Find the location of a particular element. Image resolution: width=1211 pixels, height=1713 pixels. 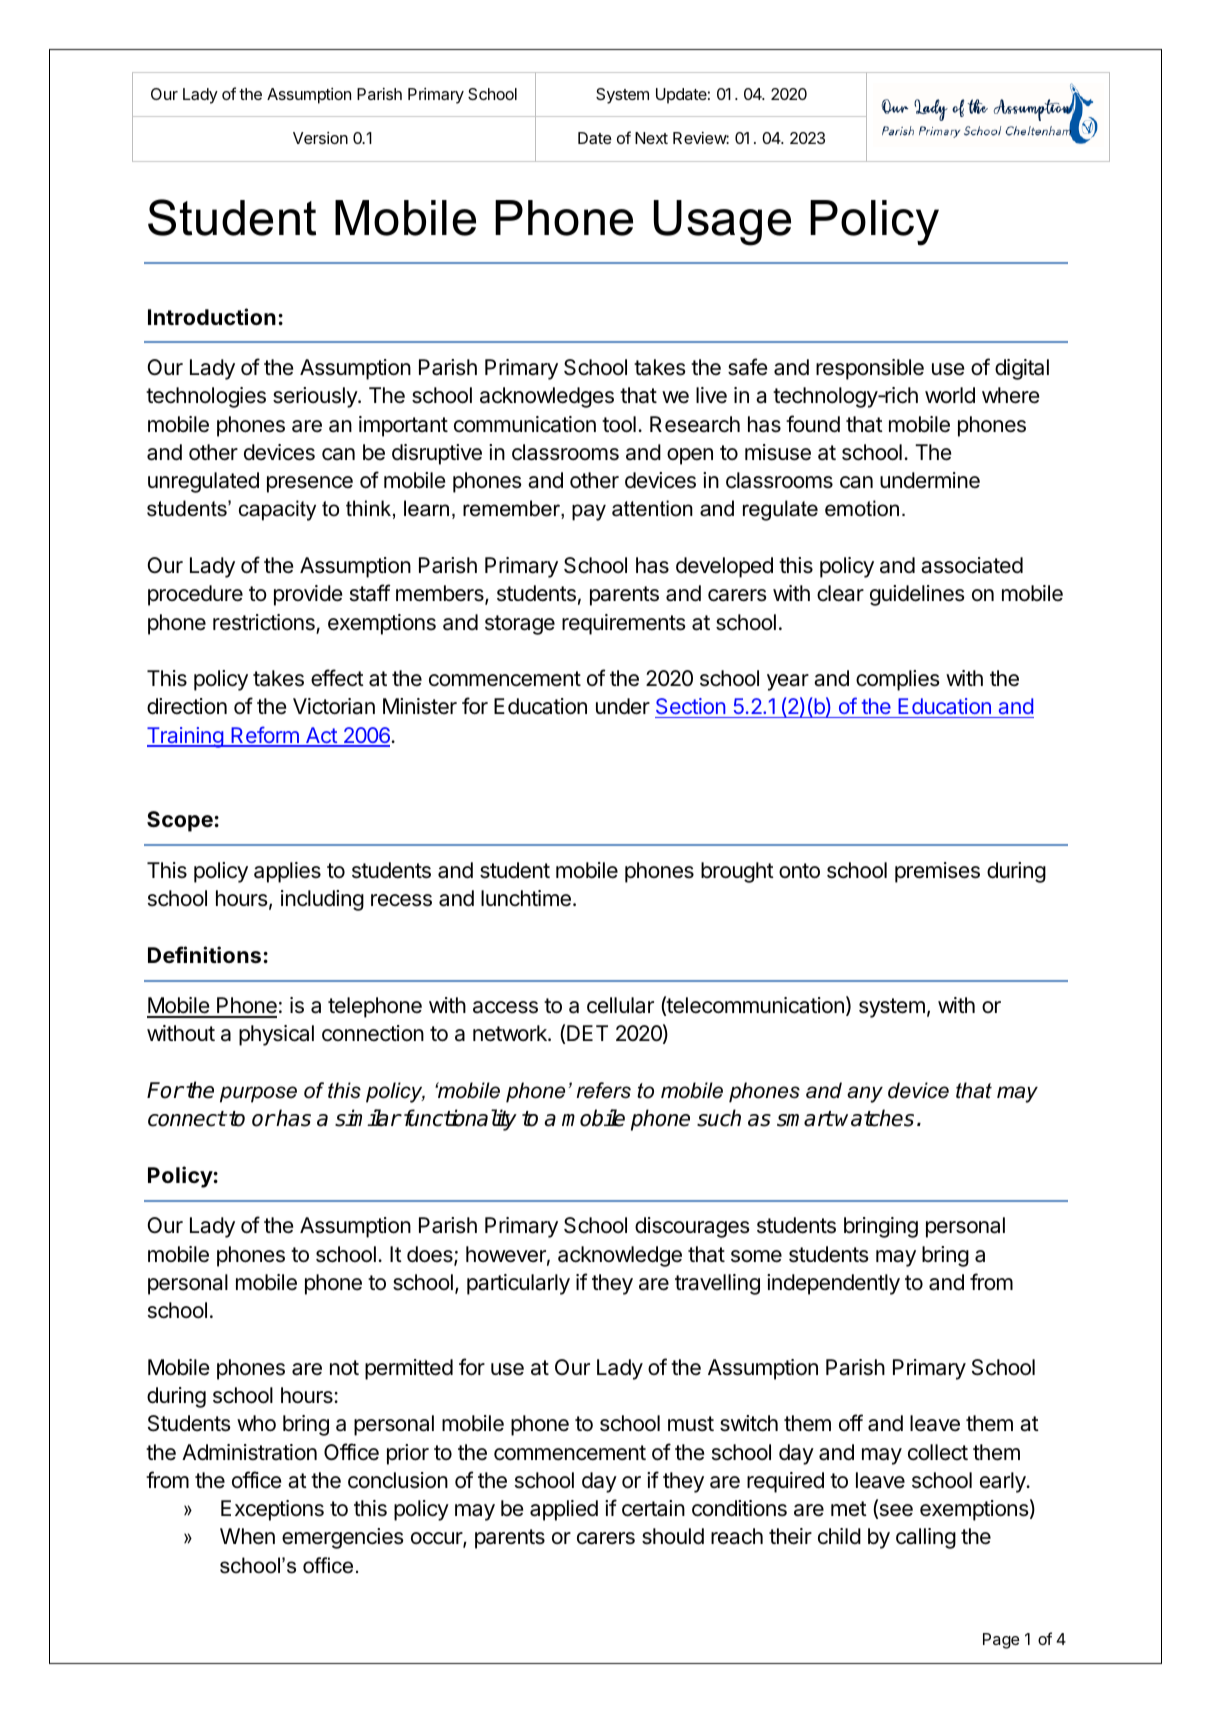

Next is located at coordinates (651, 138).
